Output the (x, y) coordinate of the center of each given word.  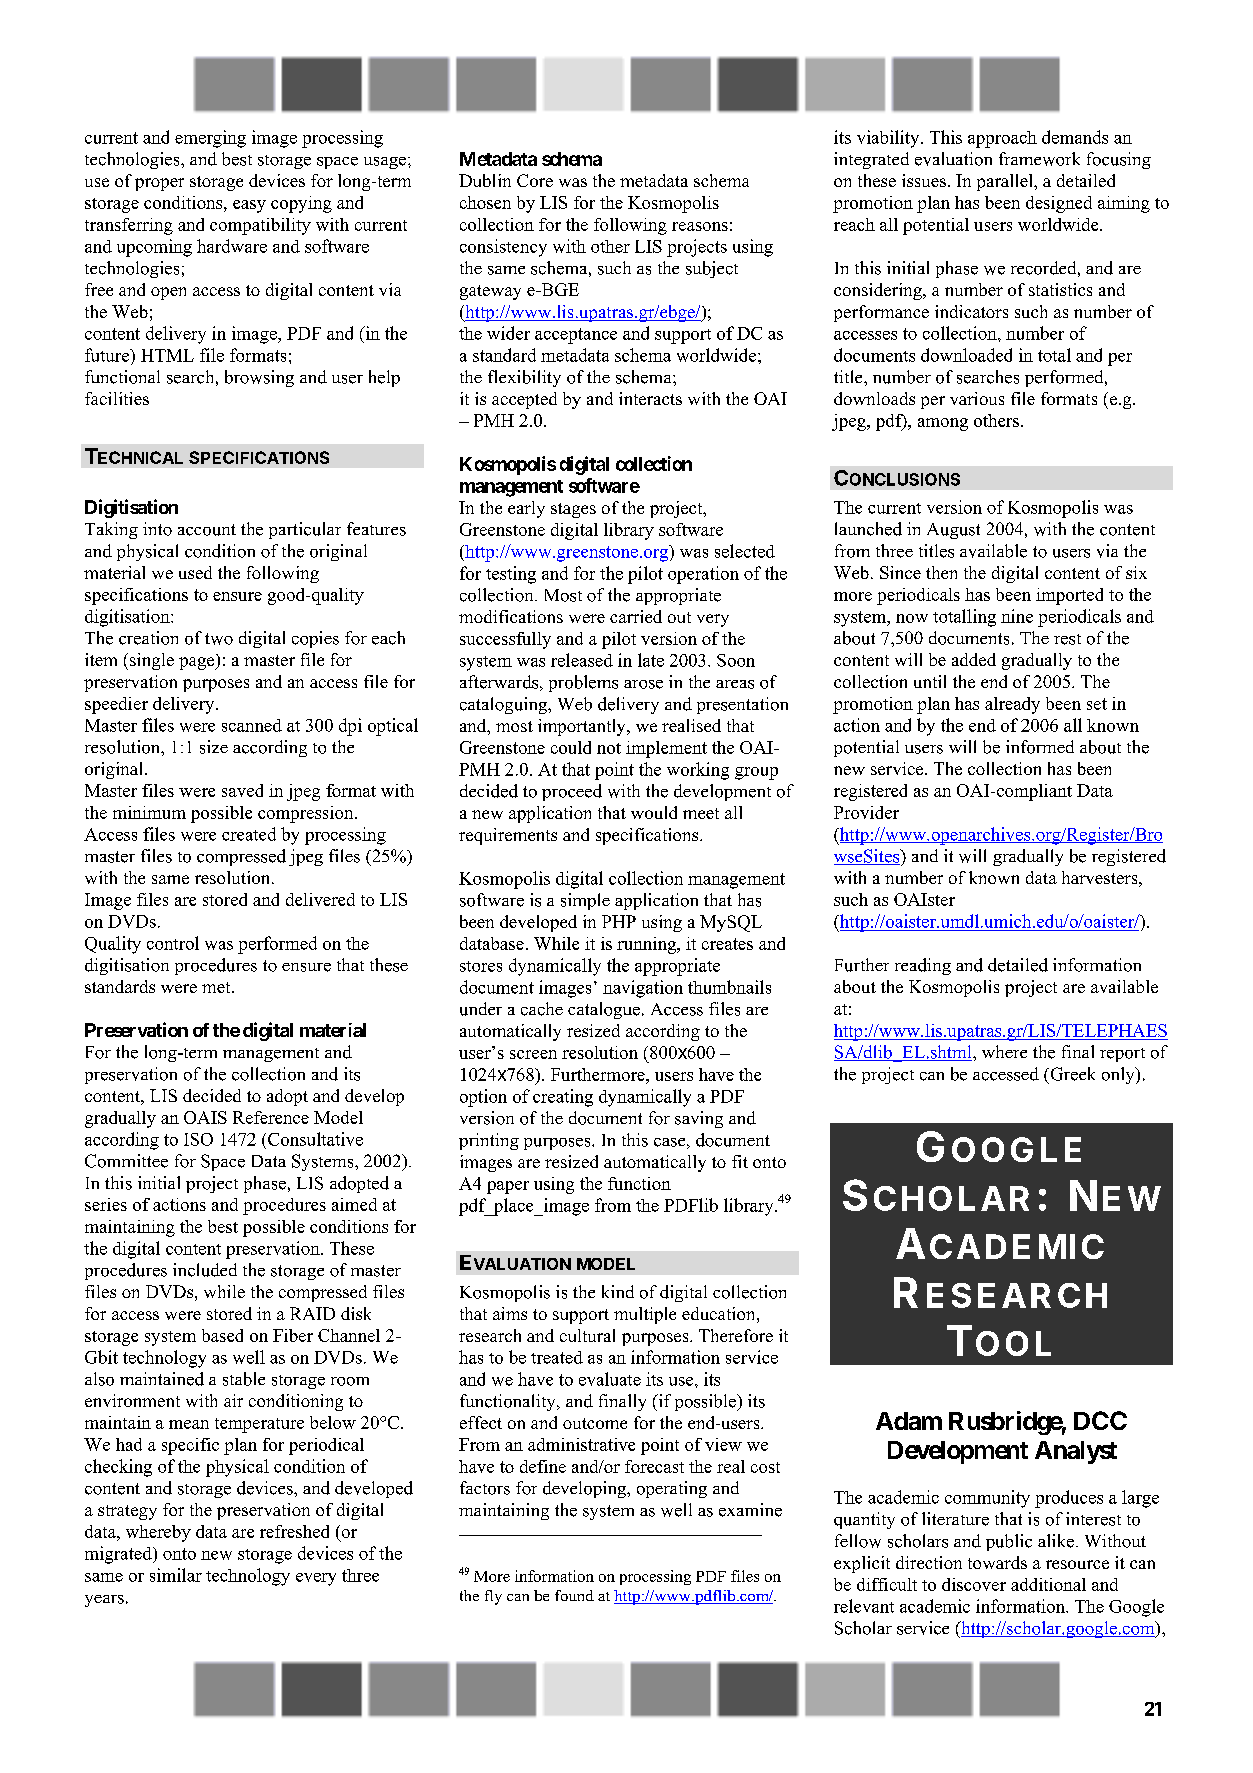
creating (563, 1098)
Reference (271, 1117)
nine (1017, 616)
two (219, 639)
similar (176, 1575)
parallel (1006, 182)
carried (636, 616)
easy (249, 206)
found (574, 1595)
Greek (1071, 1074)
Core (535, 180)
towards (997, 1562)
